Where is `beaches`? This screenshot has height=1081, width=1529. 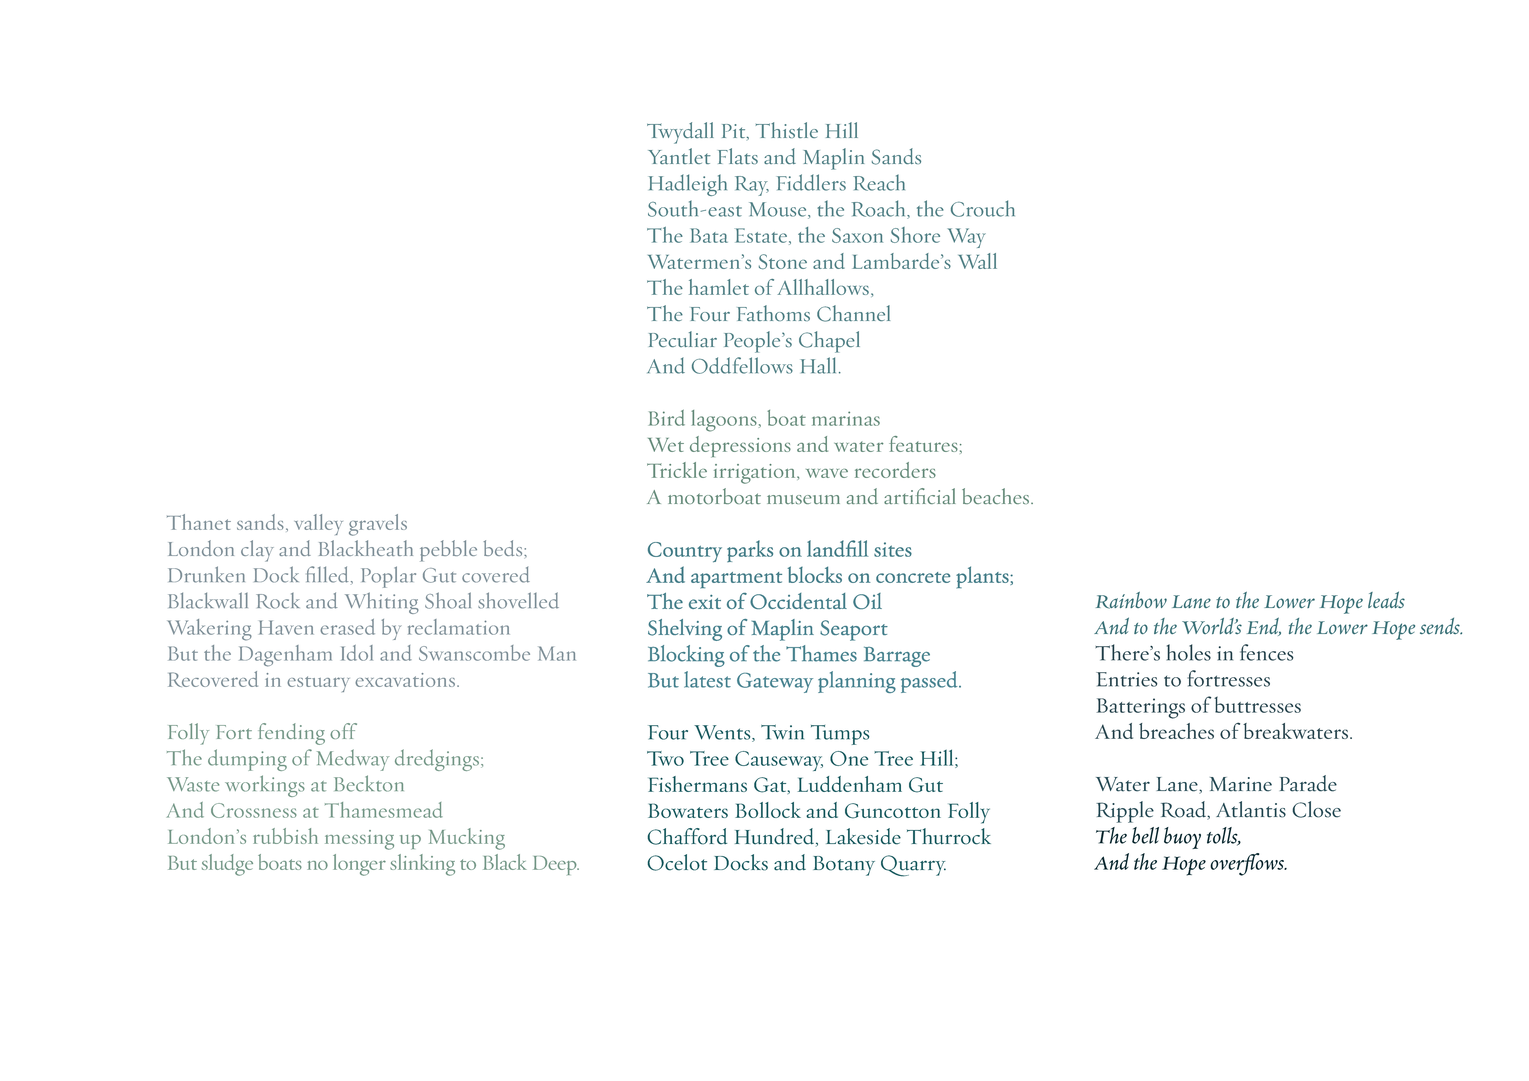 beaches is located at coordinates (997, 496).
